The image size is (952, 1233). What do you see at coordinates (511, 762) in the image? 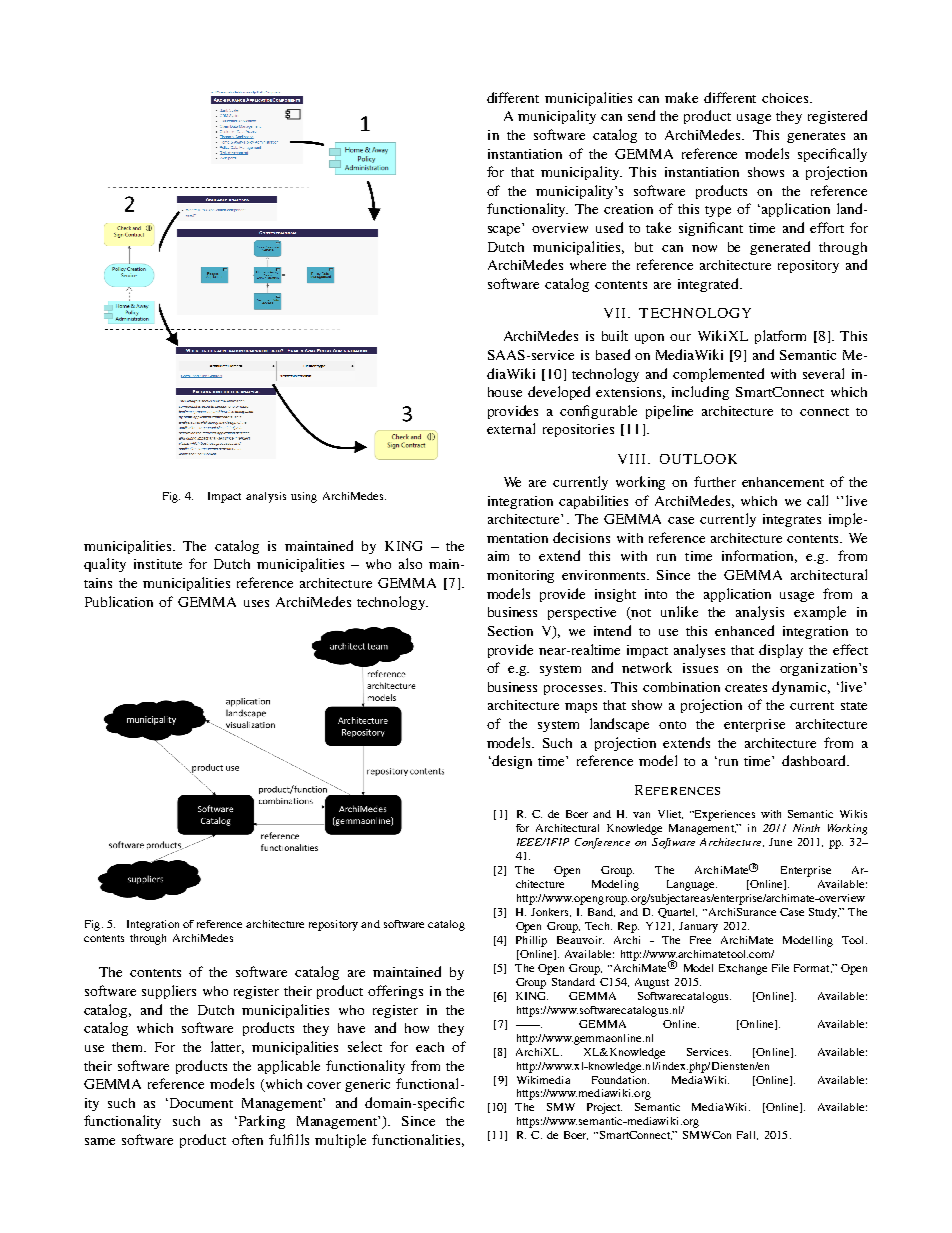
I see `design` at bounding box center [511, 762].
